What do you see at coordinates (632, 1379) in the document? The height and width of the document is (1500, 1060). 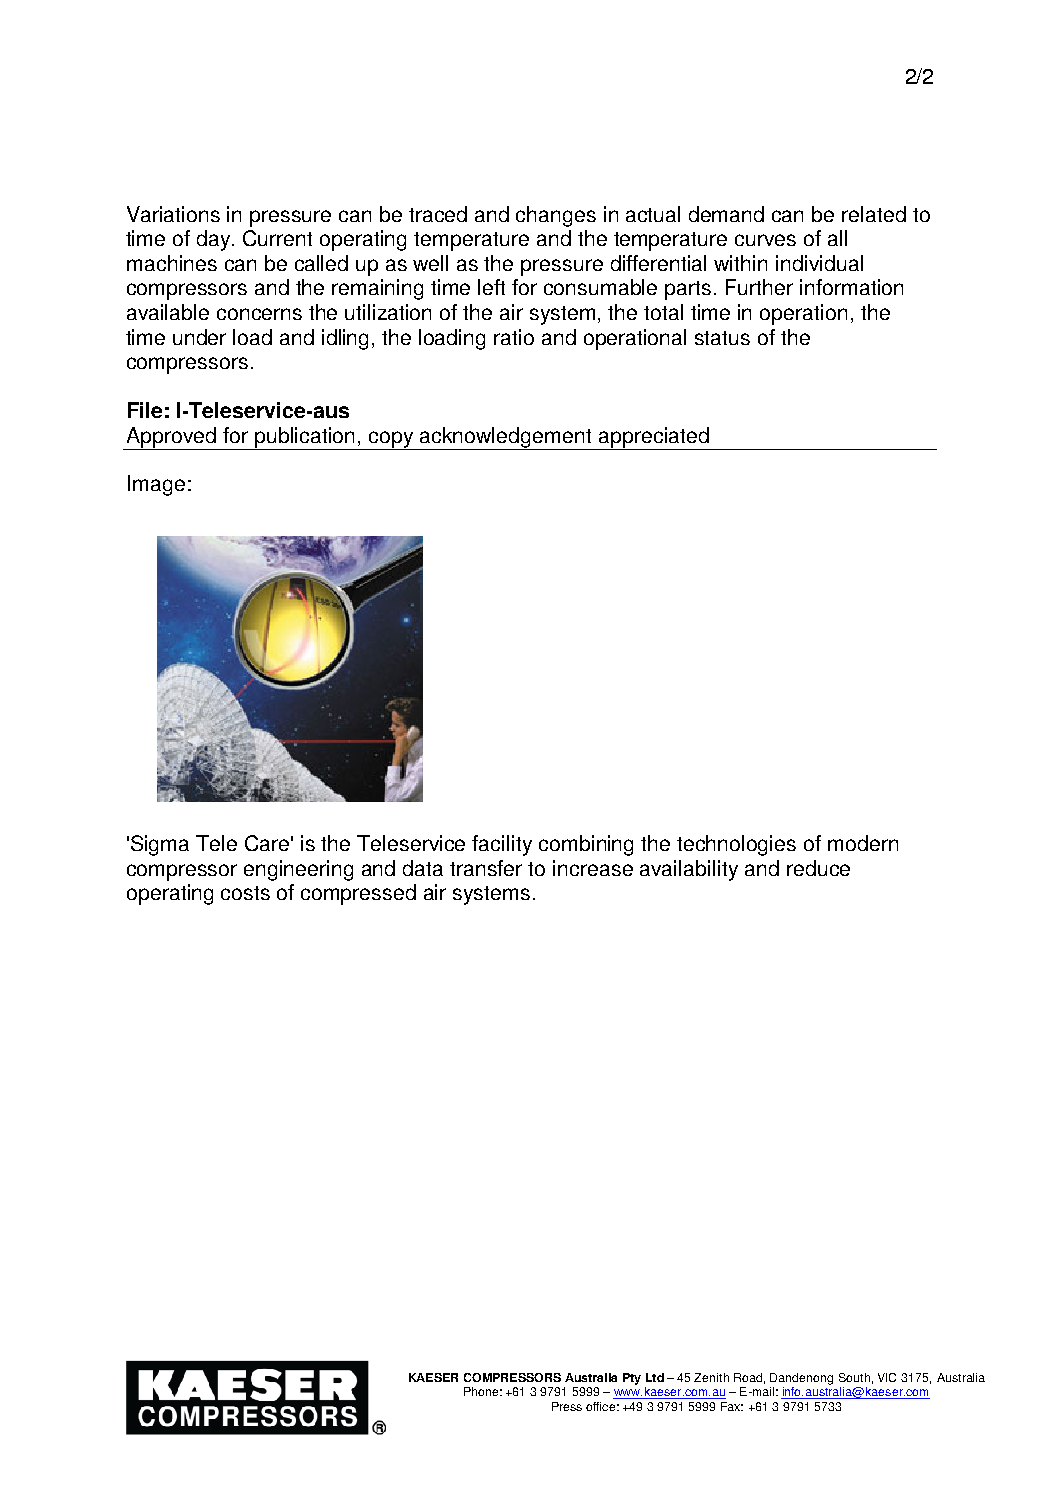 I see `Pty` at bounding box center [632, 1379].
